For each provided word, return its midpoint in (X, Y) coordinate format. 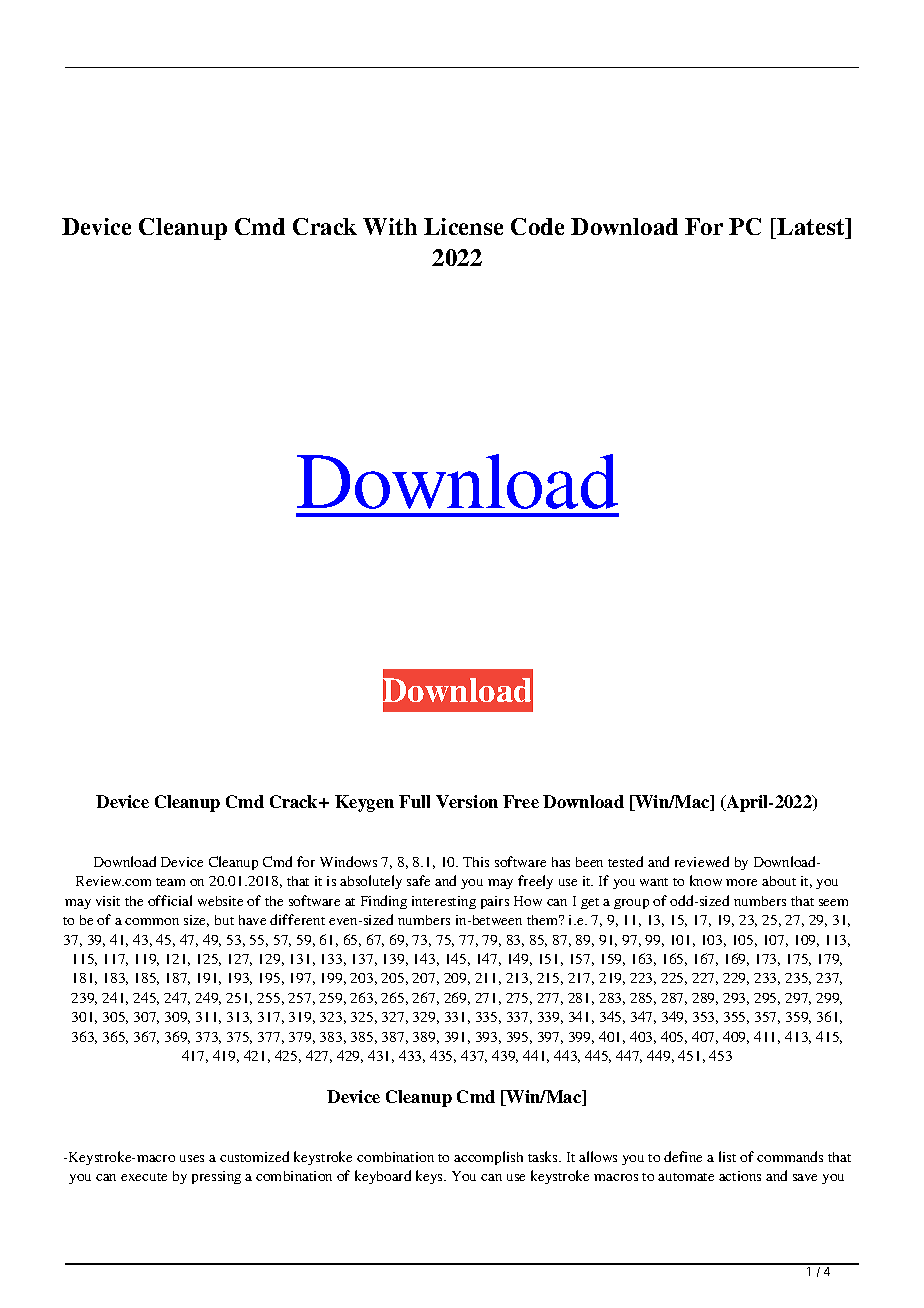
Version (467, 801)
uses (192, 1158)
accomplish (488, 1158)
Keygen (364, 803)
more (741, 882)
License (463, 226)
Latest (812, 226)
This (476, 862)
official (170, 900)
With (390, 226)
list (727, 1156)
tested (625, 861)
